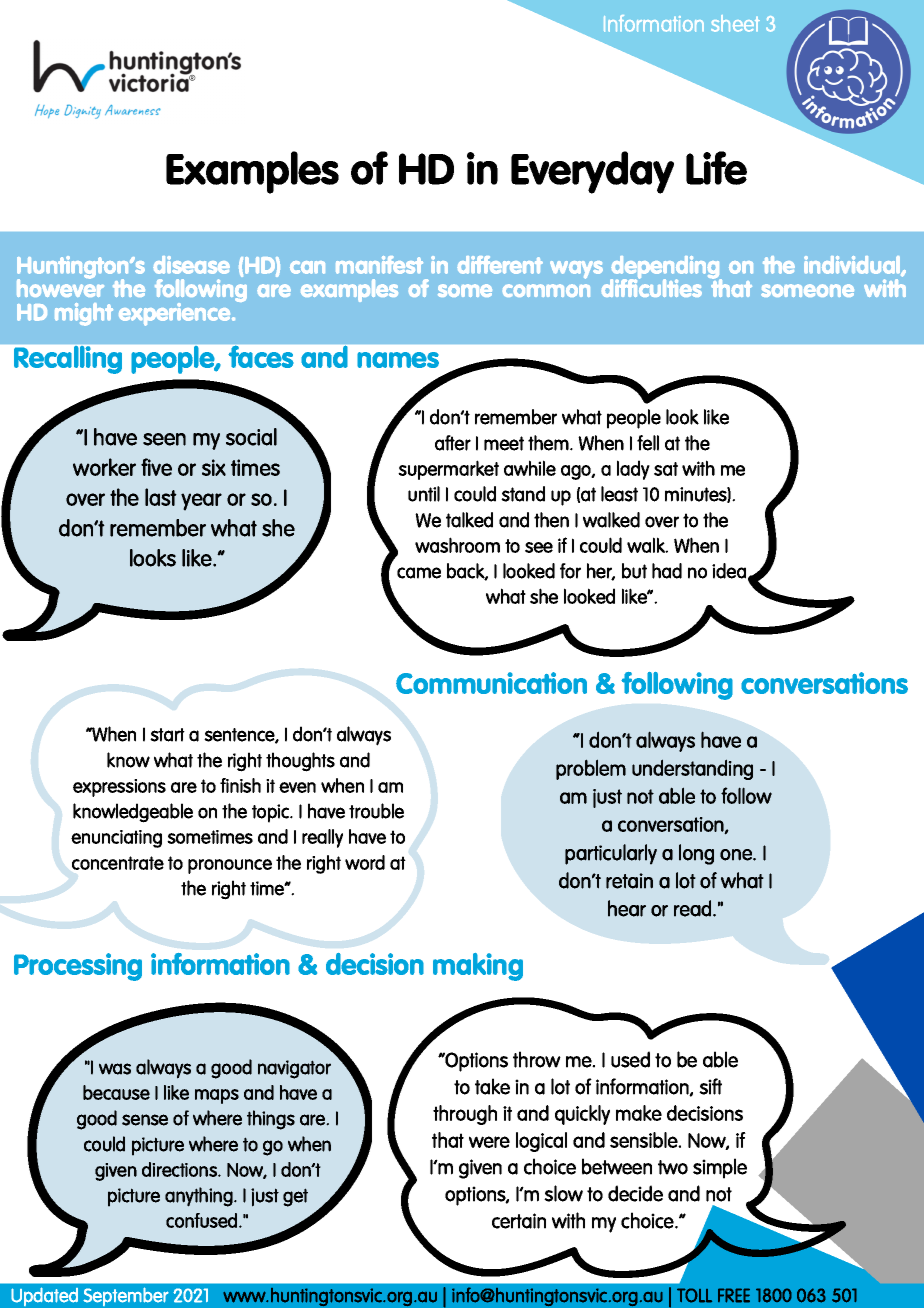 This page has height=1308, width=924. What do you see at coordinates (78, 967) in the page?
I see `Processing` at bounding box center [78, 967].
